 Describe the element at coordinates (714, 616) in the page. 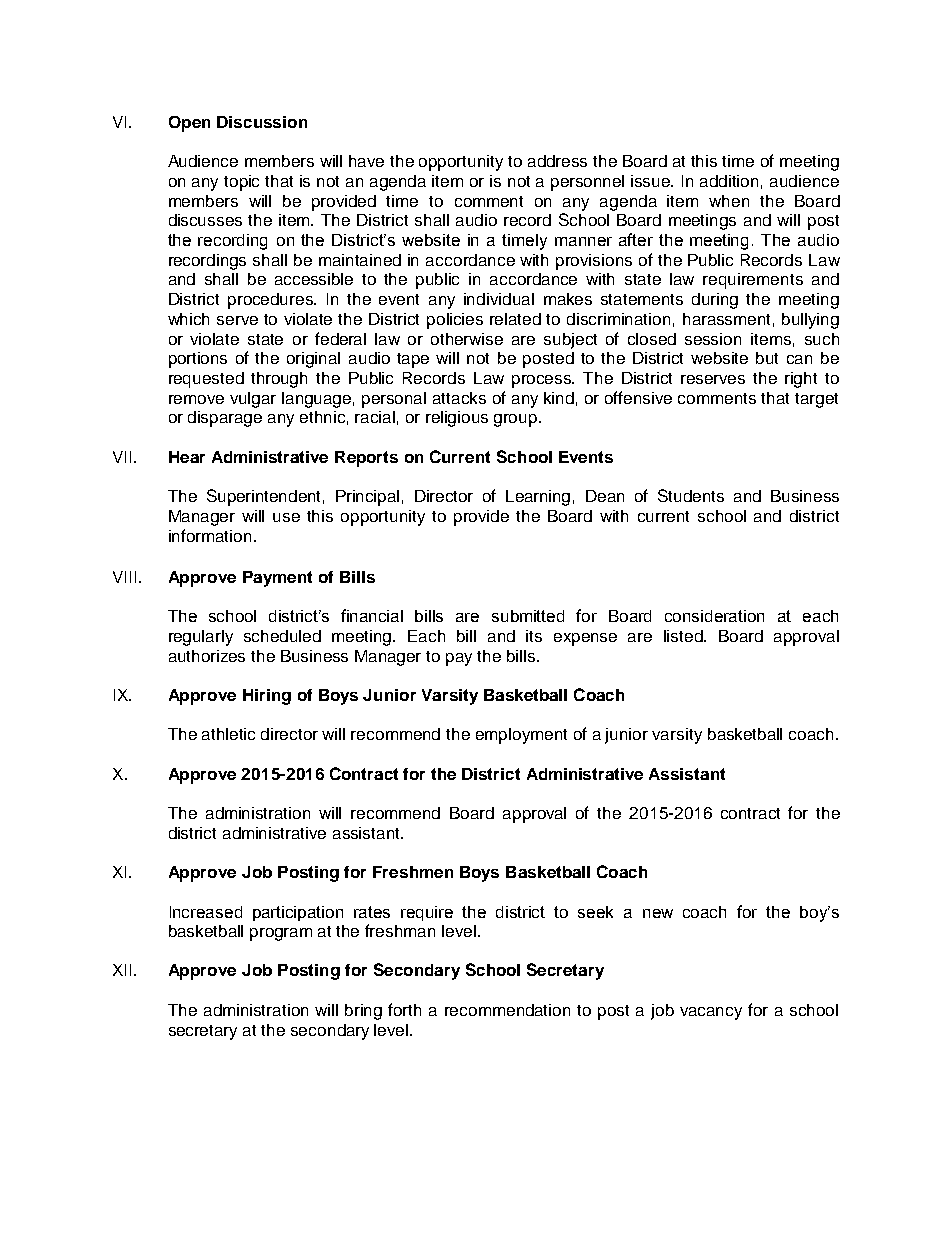

I see `consideration` at that location.
